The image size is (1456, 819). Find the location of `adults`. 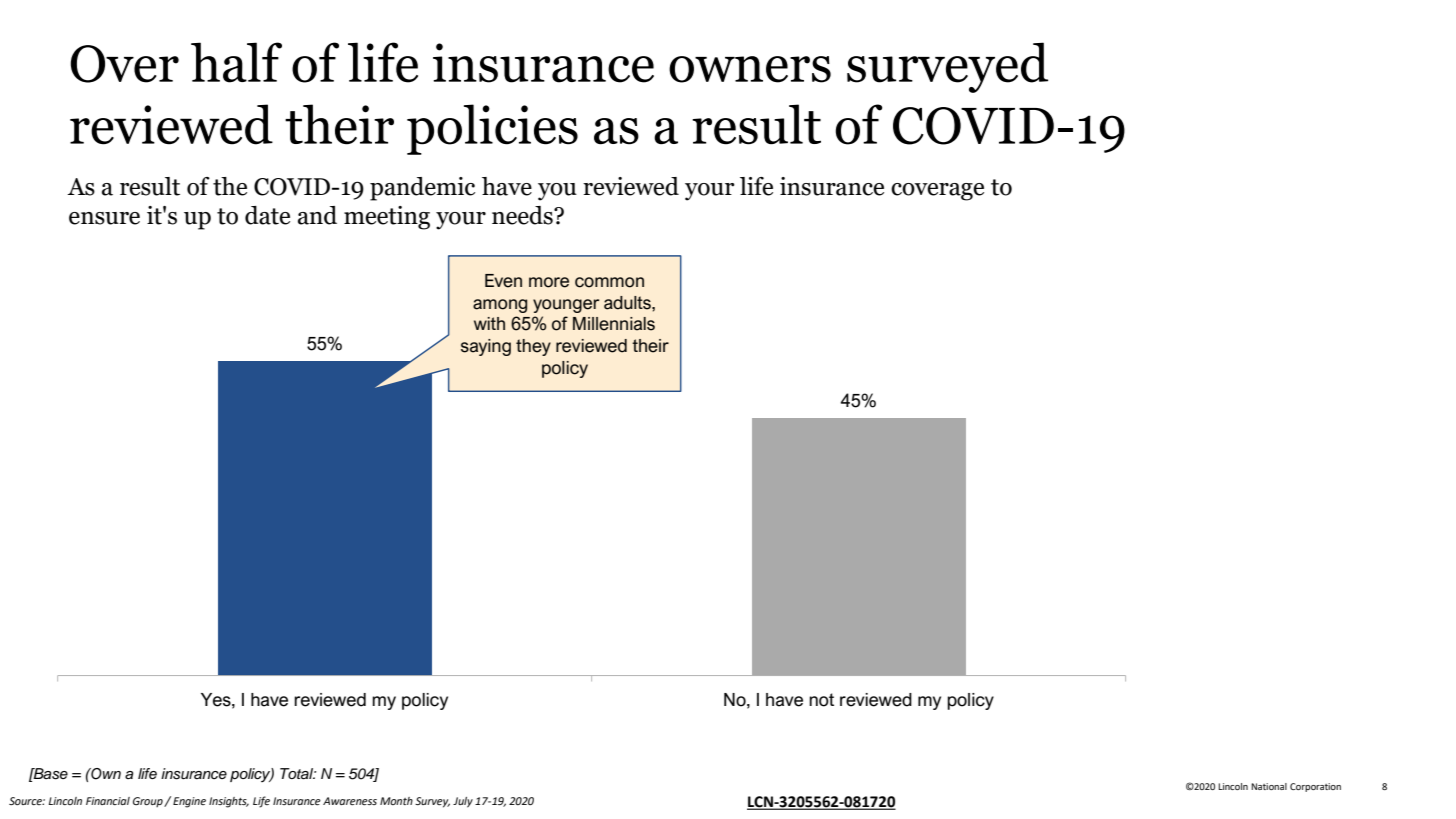

adults is located at coordinates (628, 303).
